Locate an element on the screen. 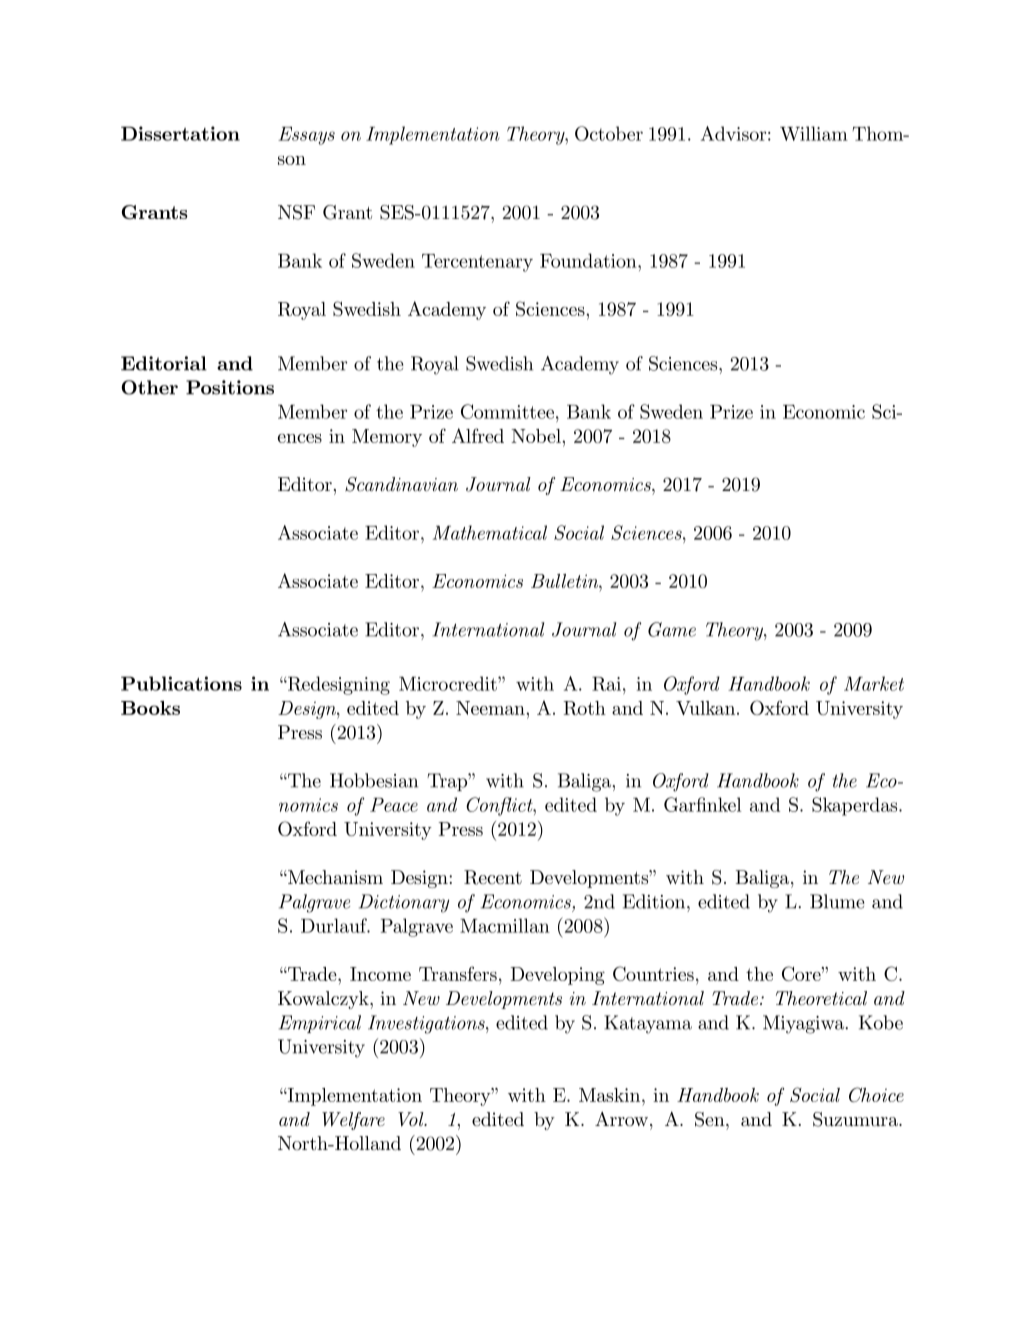  Peace is located at coordinates (394, 805).
